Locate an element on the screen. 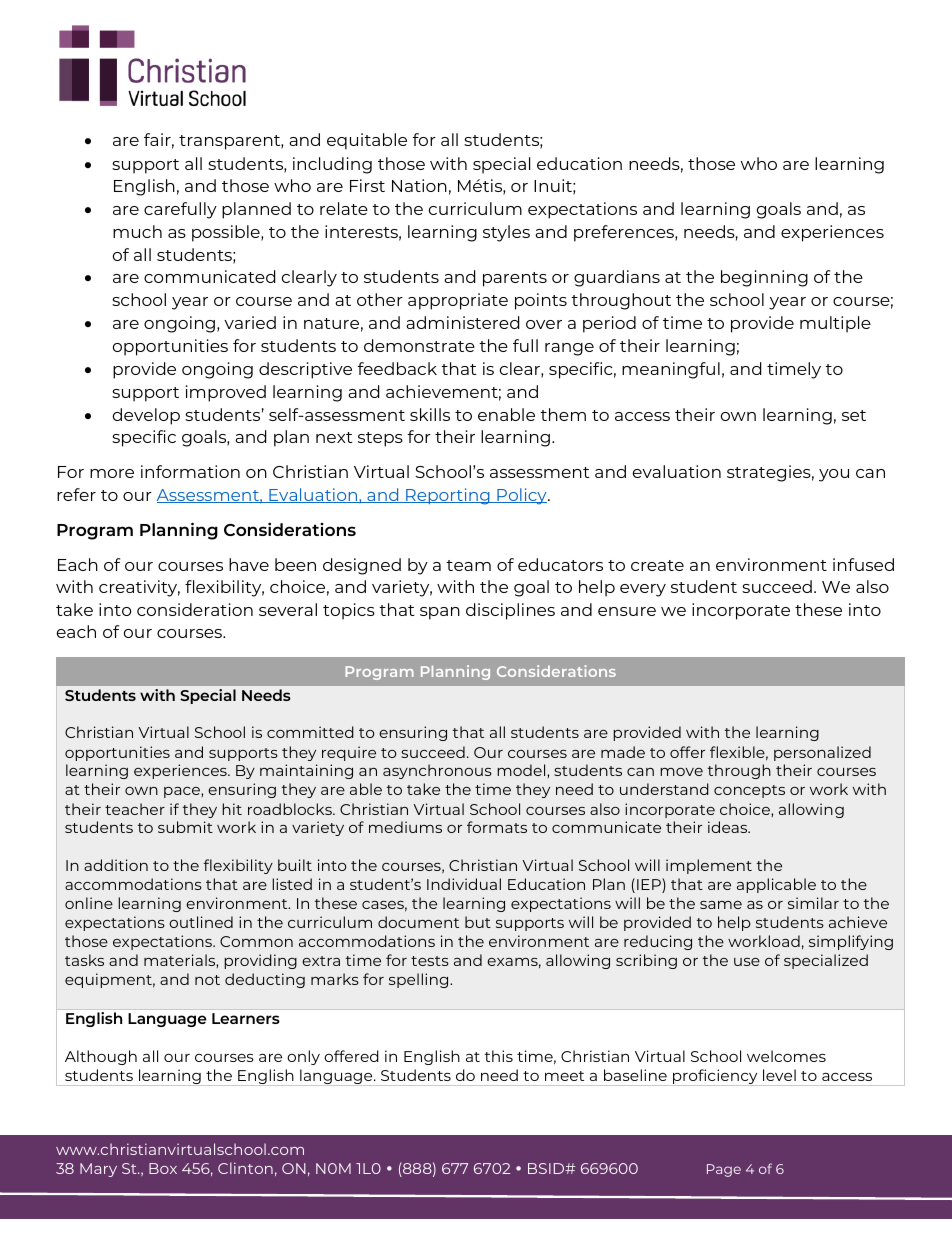 The image size is (952, 1233). much is located at coordinates (137, 231).
